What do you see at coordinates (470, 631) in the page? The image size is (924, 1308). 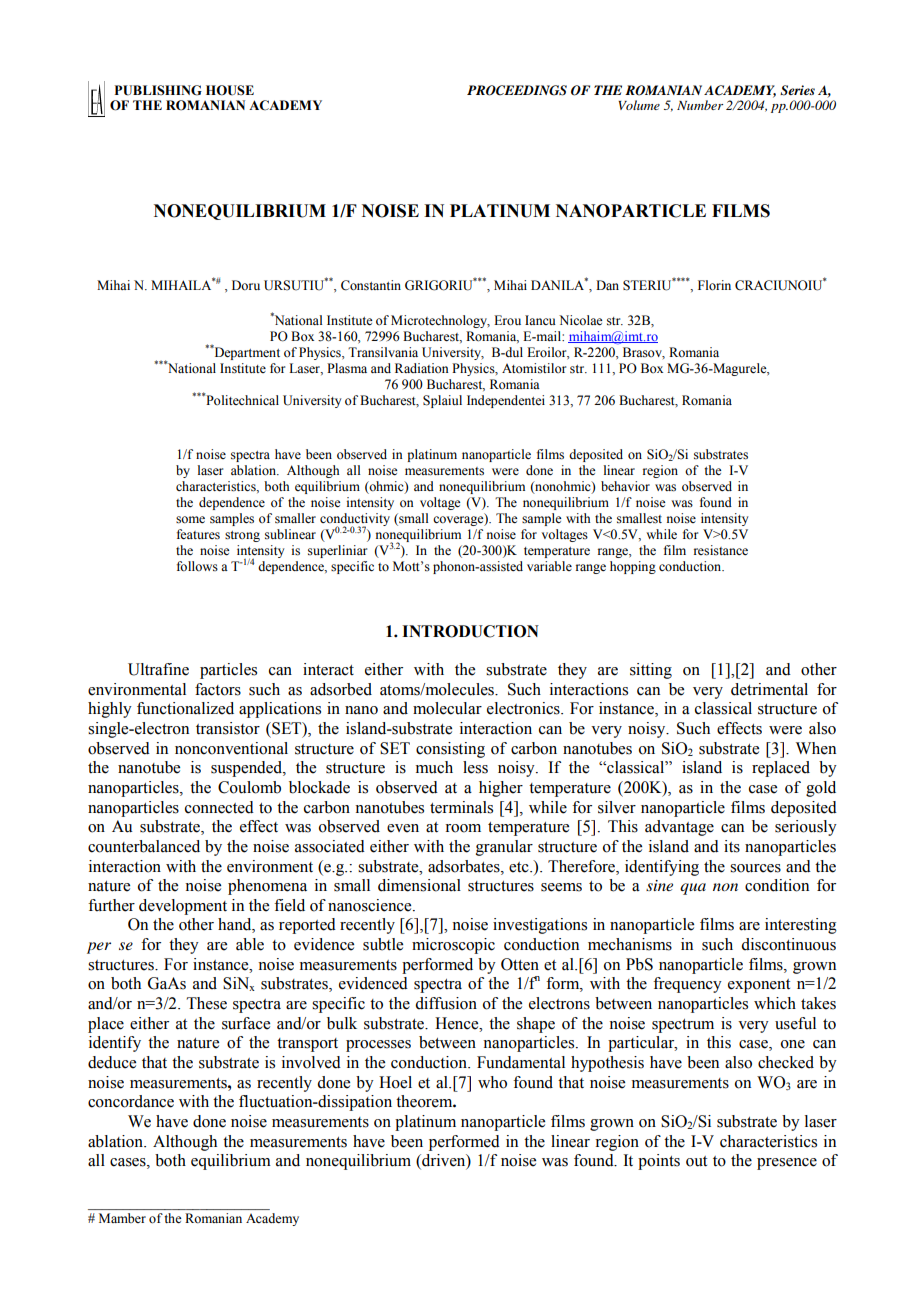 I see `INTRODUCTION` at bounding box center [470, 631].
